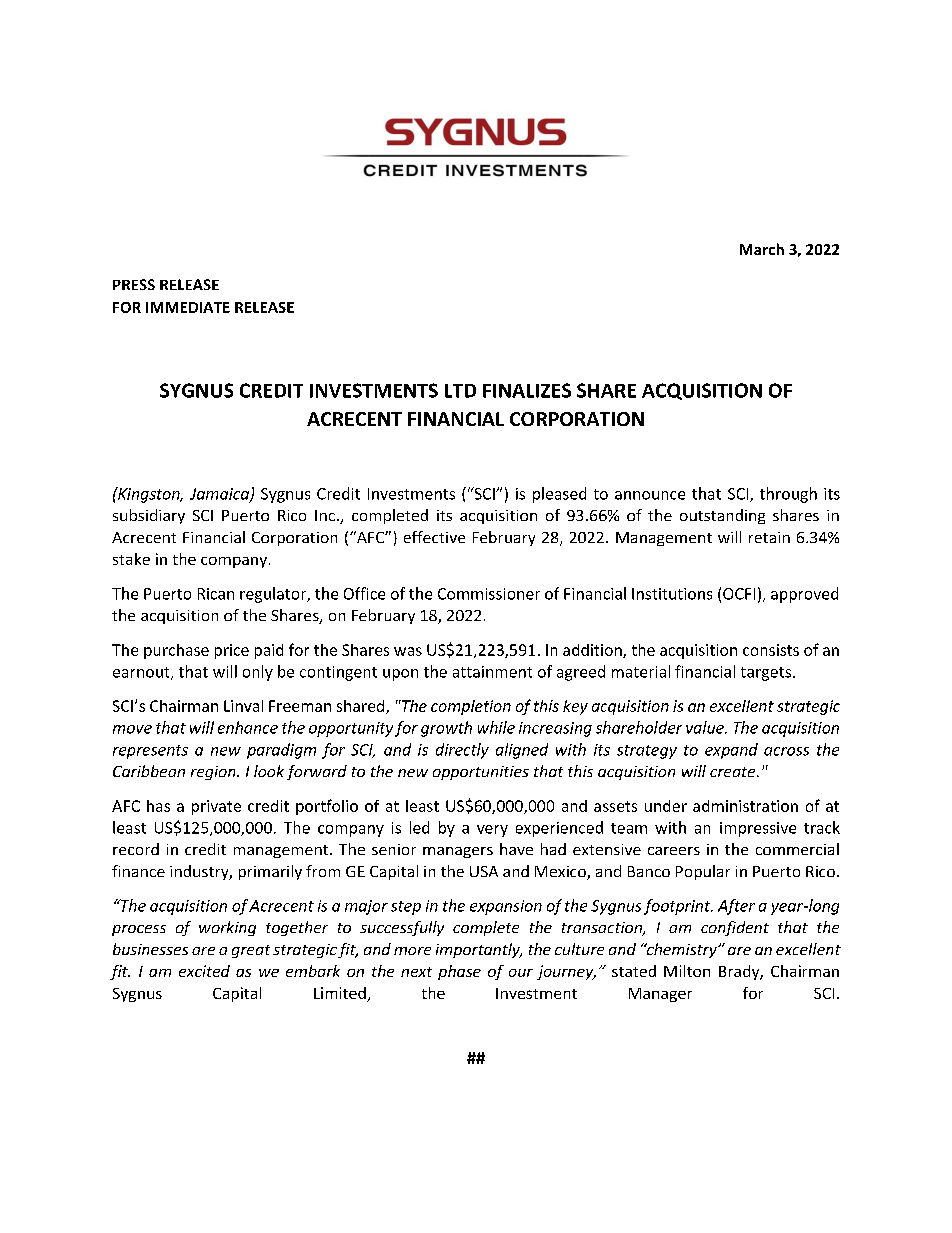 Image resolution: width=952 pixels, height=1233 pixels. I want to click on retain, so click(769, 537).
